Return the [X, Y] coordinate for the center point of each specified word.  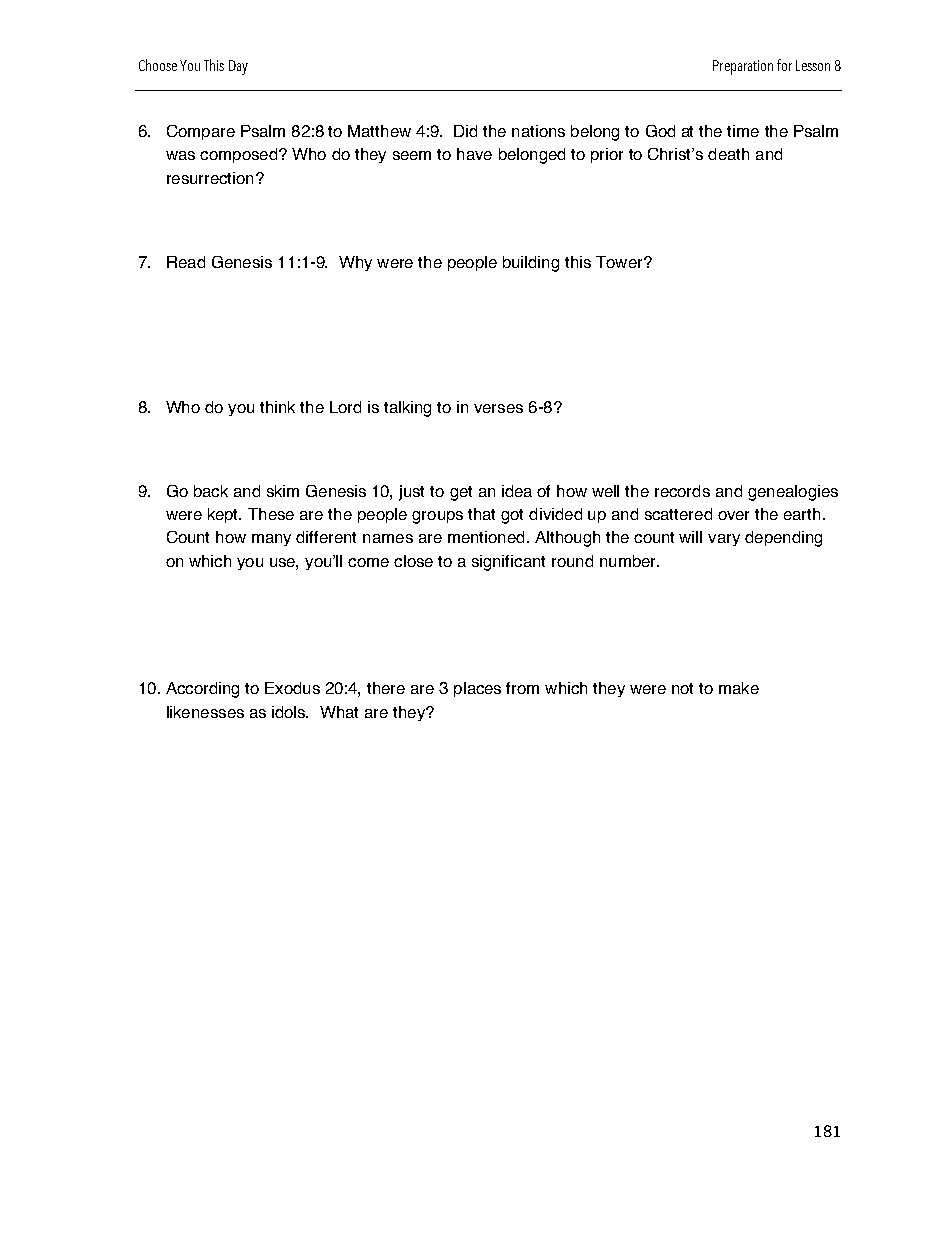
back [211, 491]
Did [465, 131]
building [531, 264]
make [739, 688]
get [461, 493]
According [202, 690]
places [477, 689]
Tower [620, 262]
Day [238, 67]
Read [186, 262]
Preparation [743, 67]
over [733, 515]
